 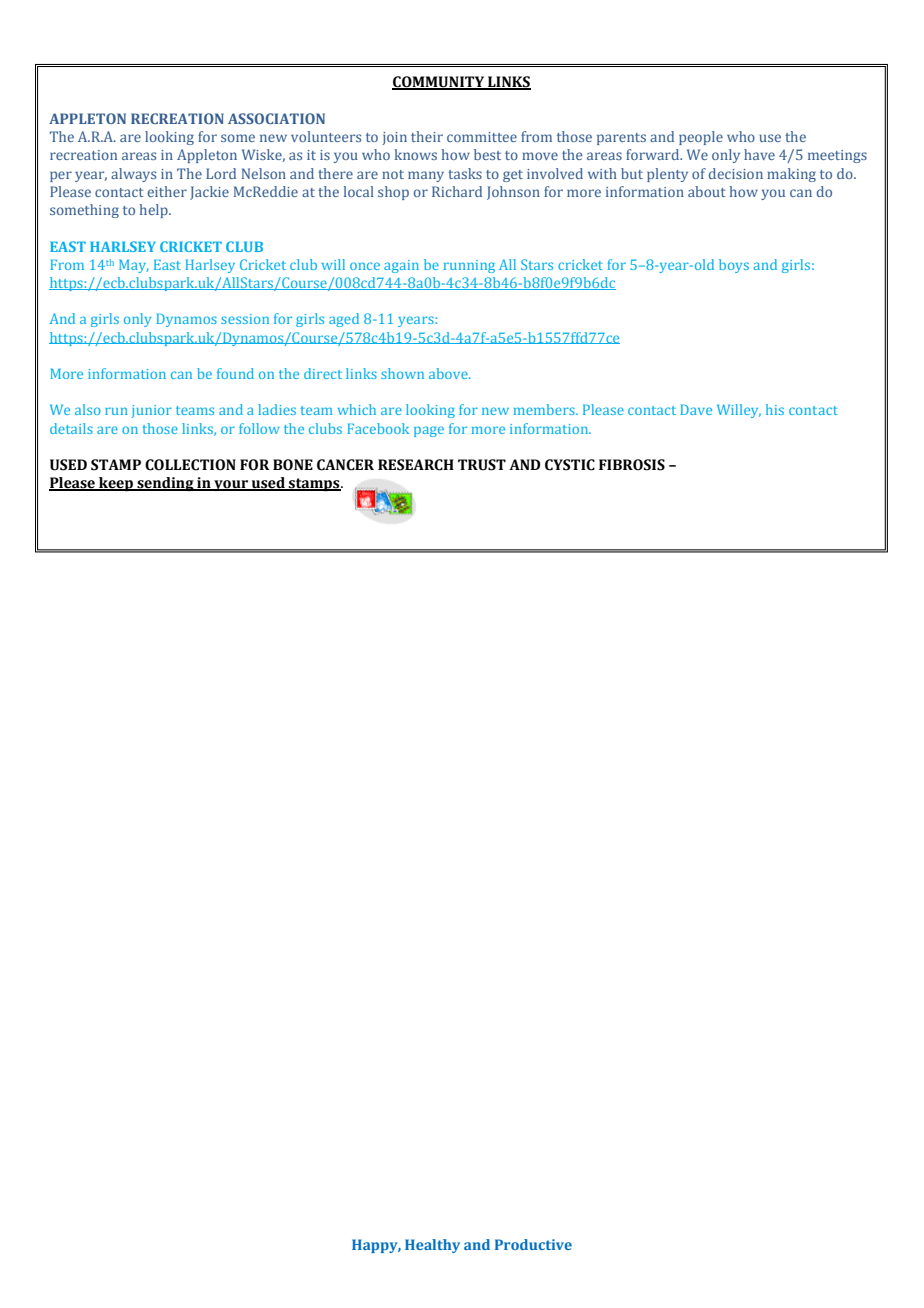 I want to click on their, so click(x=427, y=136).
